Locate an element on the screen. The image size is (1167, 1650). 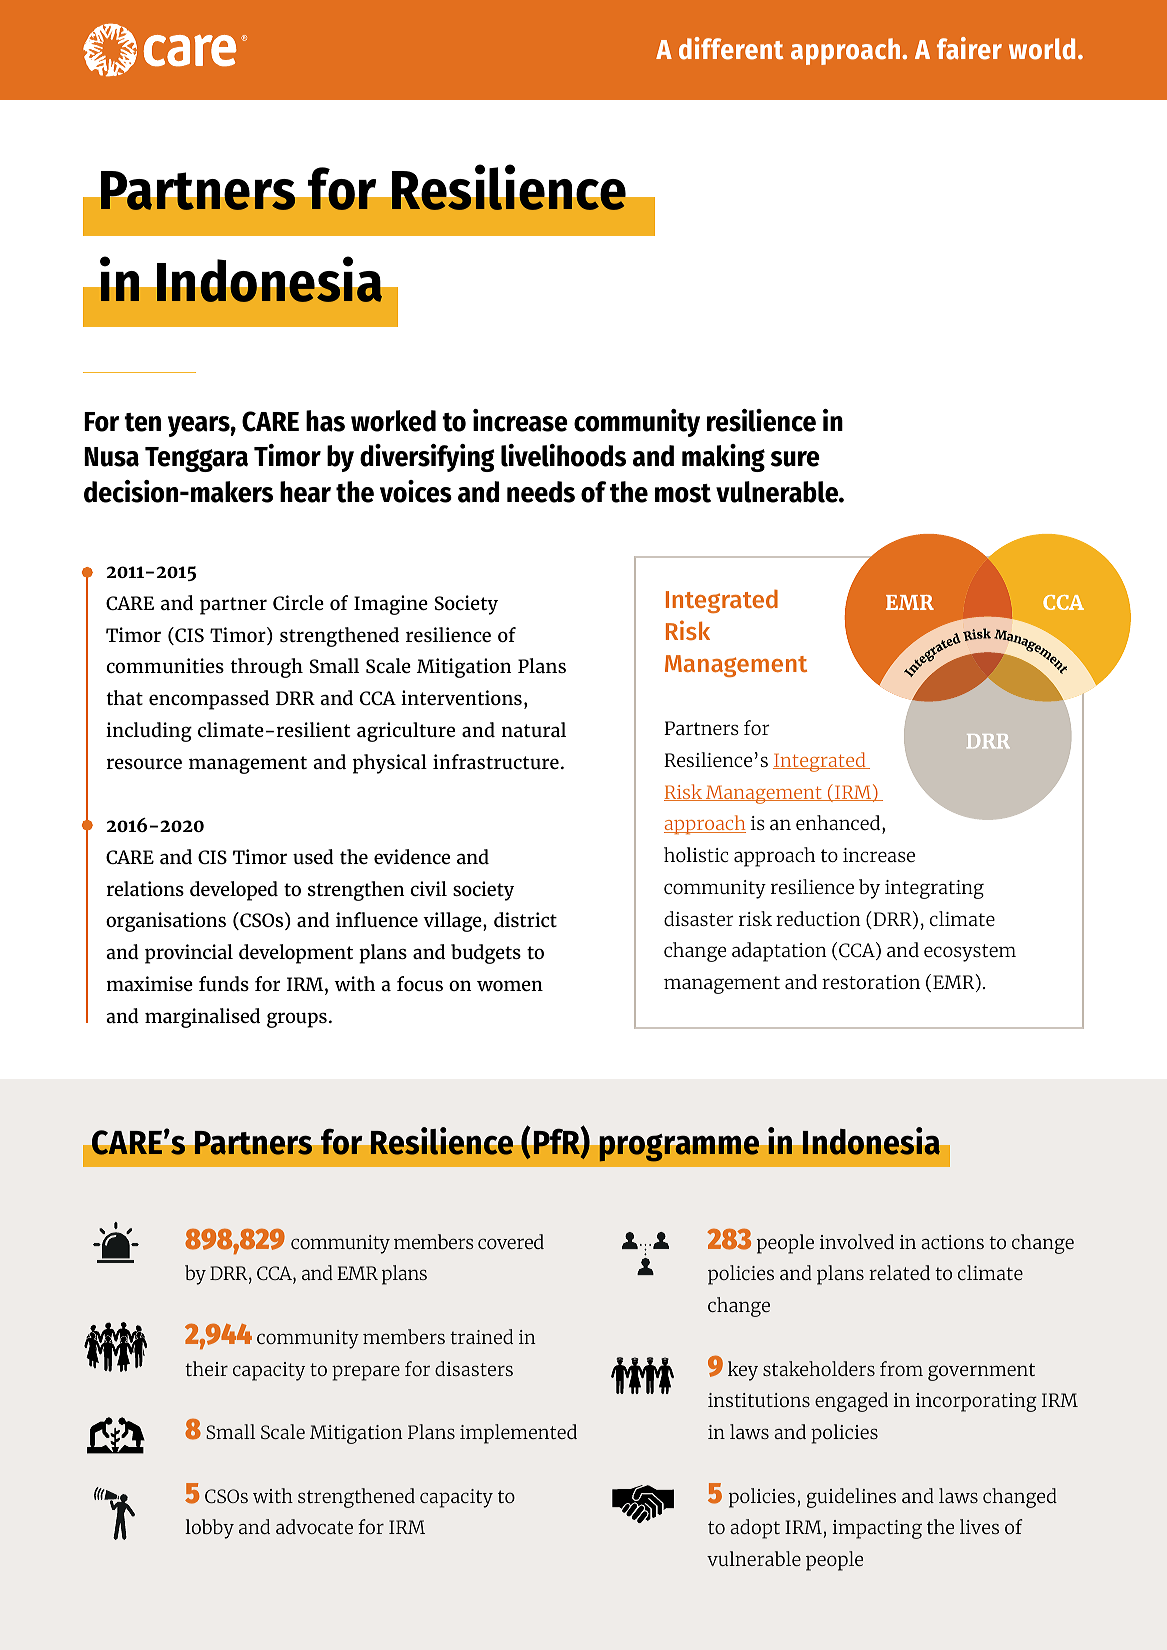
natural is located at coordinates (534, 729).
